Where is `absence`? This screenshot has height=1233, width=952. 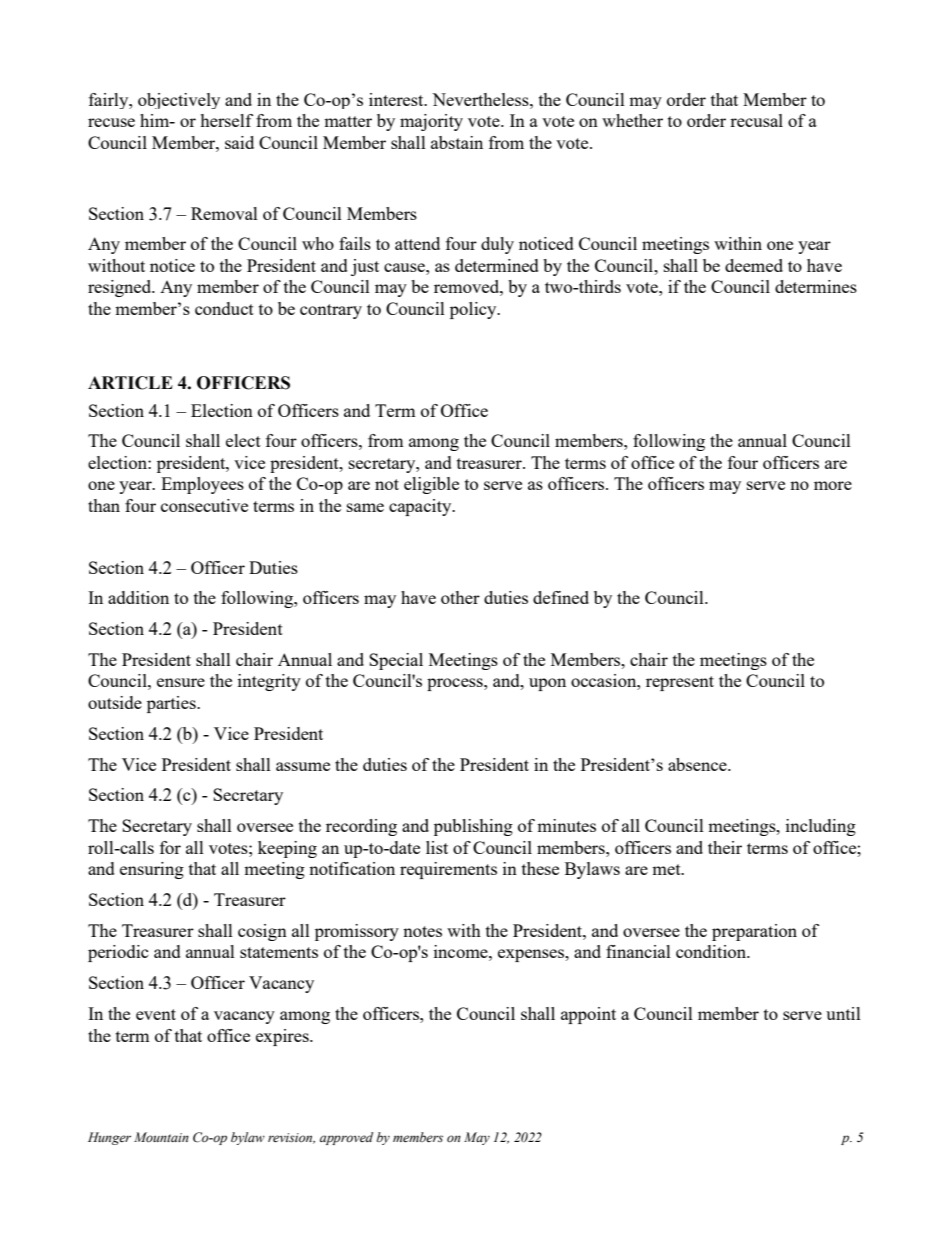 absence is located at coordinates (698, 764).
